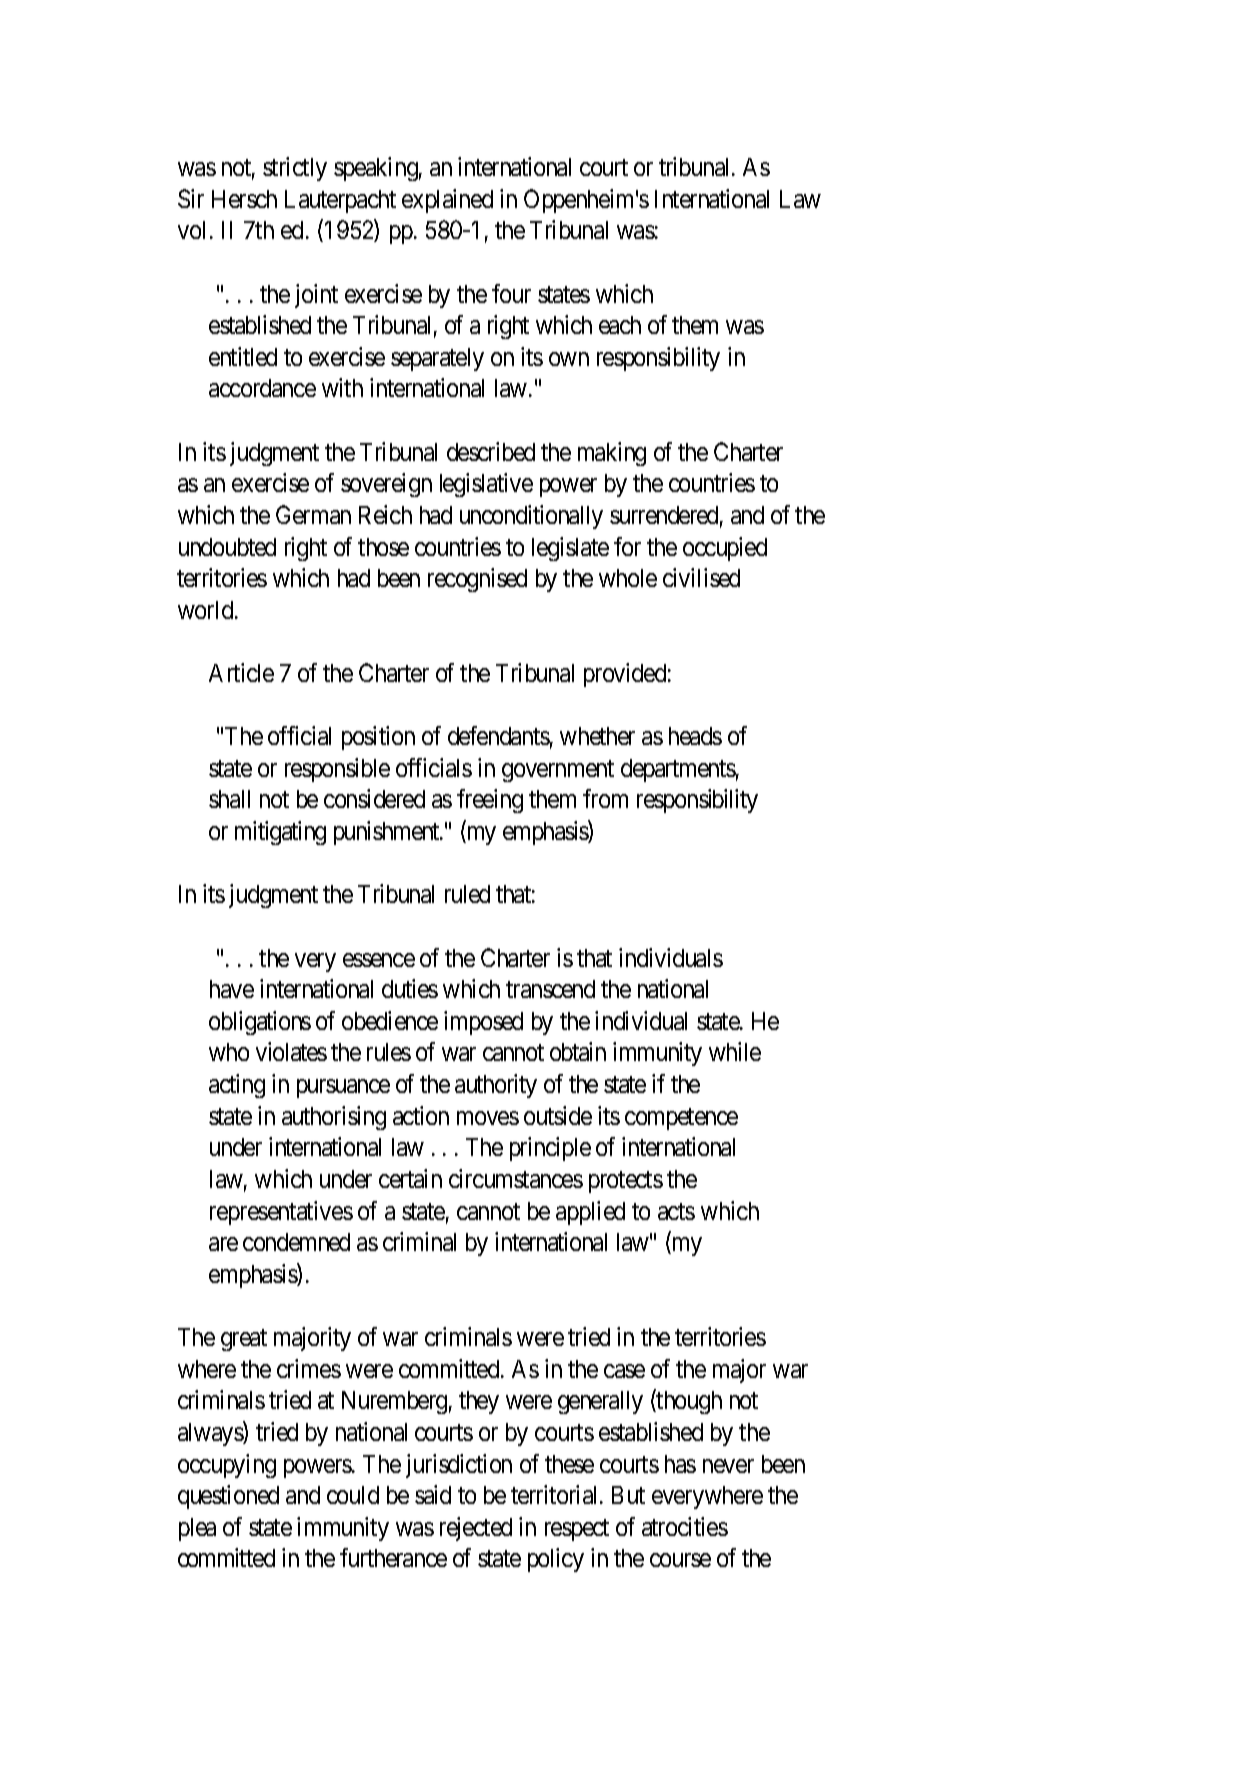 The width and height of the screenshot is (1257, 1775). I want to click on atrocities, so click(685, 1526).
